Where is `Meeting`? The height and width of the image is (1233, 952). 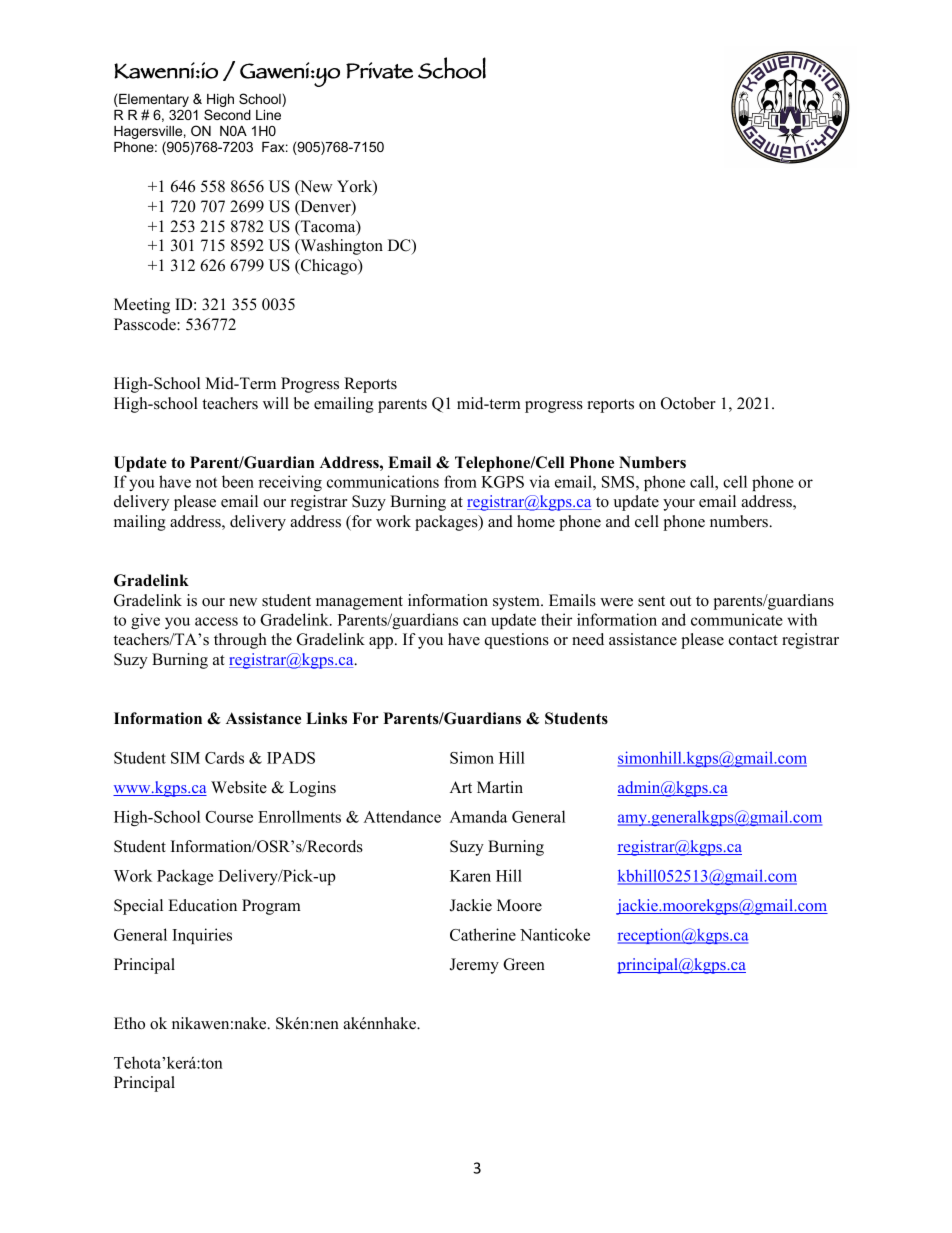 Meeting is located at coordinates (142, 306).
